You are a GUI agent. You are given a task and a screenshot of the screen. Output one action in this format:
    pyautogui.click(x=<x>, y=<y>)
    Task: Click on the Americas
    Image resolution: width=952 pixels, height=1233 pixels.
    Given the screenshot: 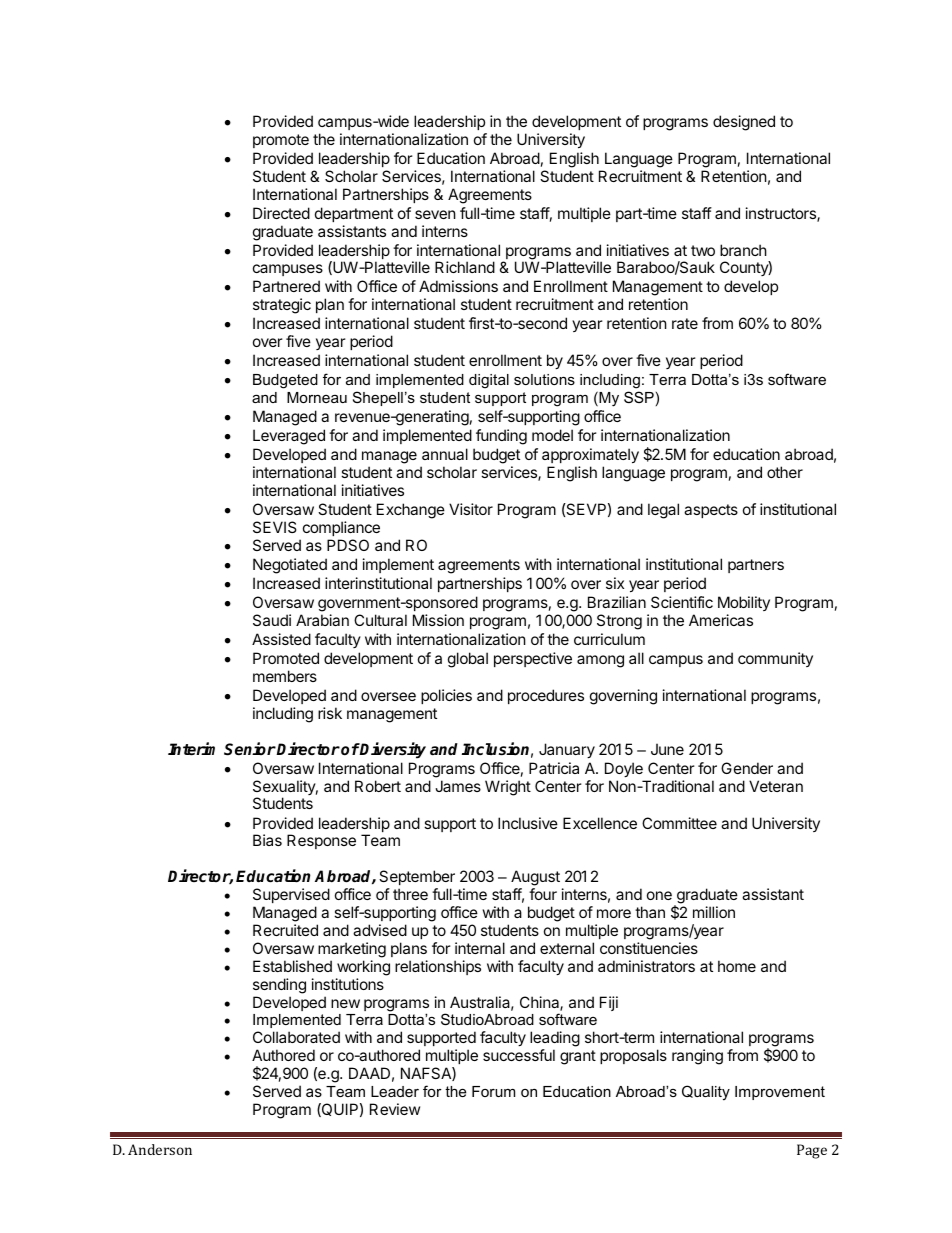 What is the action you would take?
    pyautogui.click(x=721, y=620)
